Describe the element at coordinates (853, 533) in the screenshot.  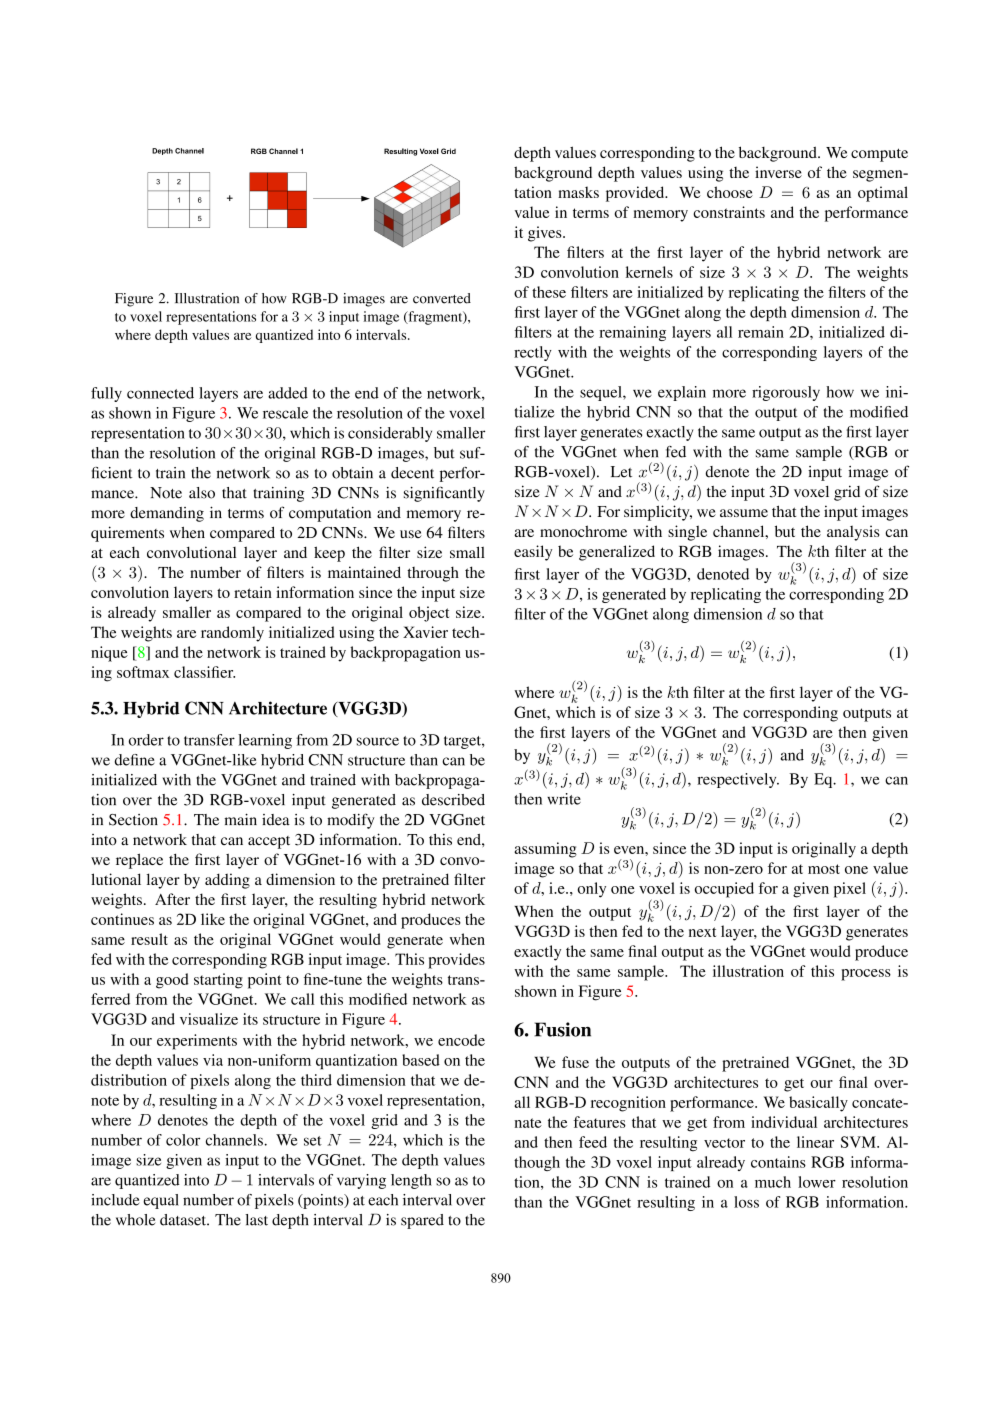
I see `analysis` at that location.
